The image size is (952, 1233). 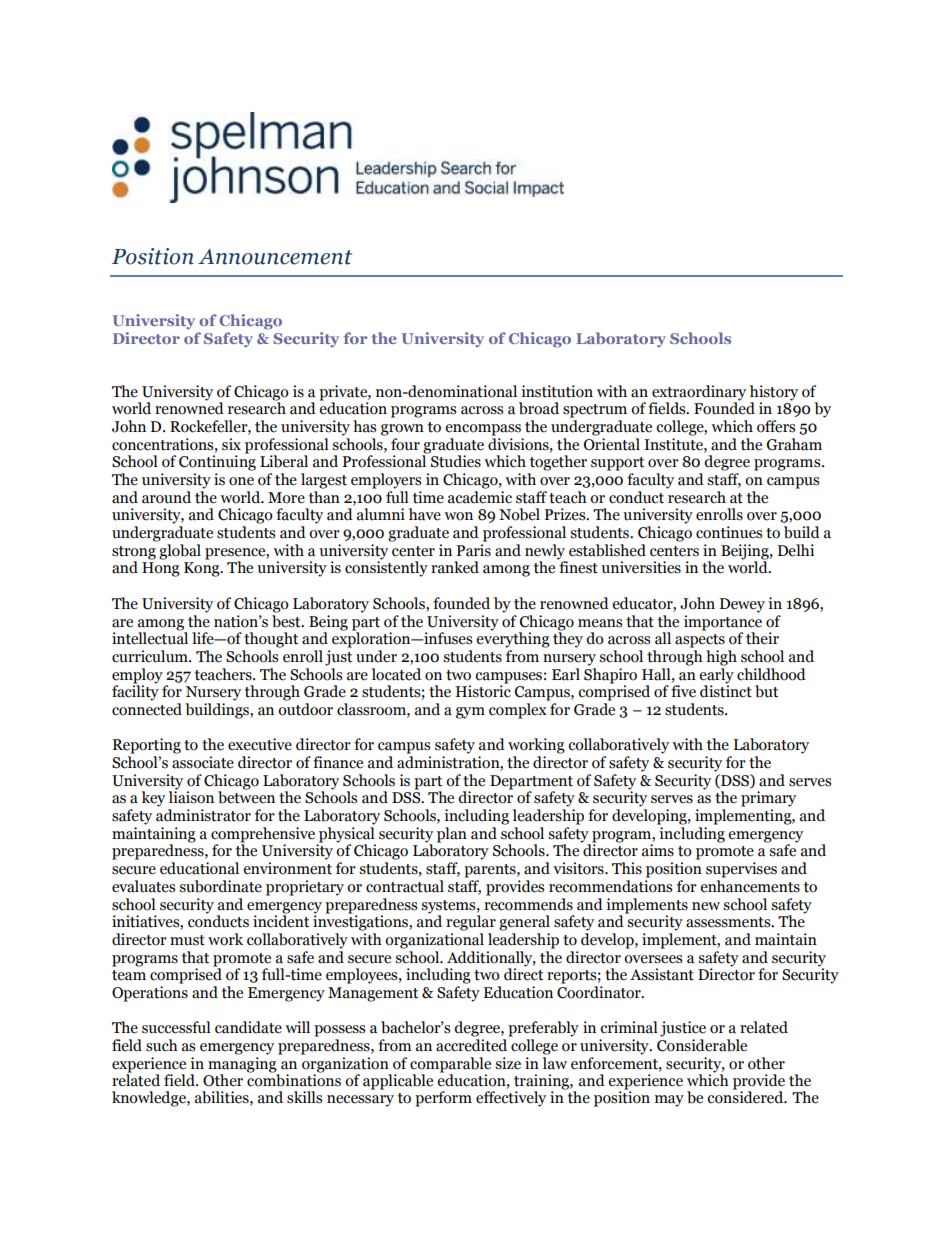 What do you see at coordinates (275, 257) in the screenshot?
I see `Announcement` at bounding box center [275, 257].
